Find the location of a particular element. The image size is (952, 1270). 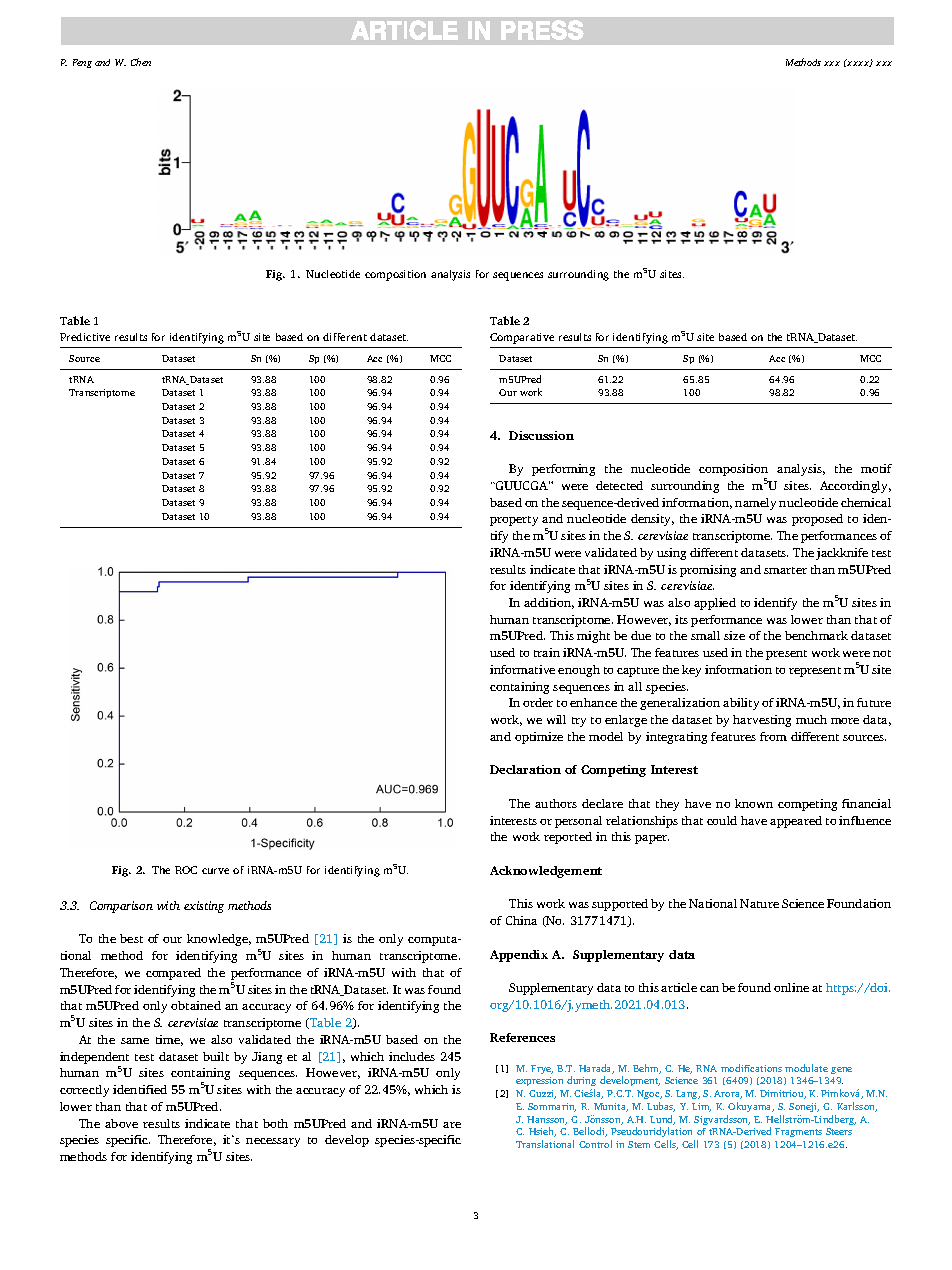

smarter is located at coordinates (785, 570).
